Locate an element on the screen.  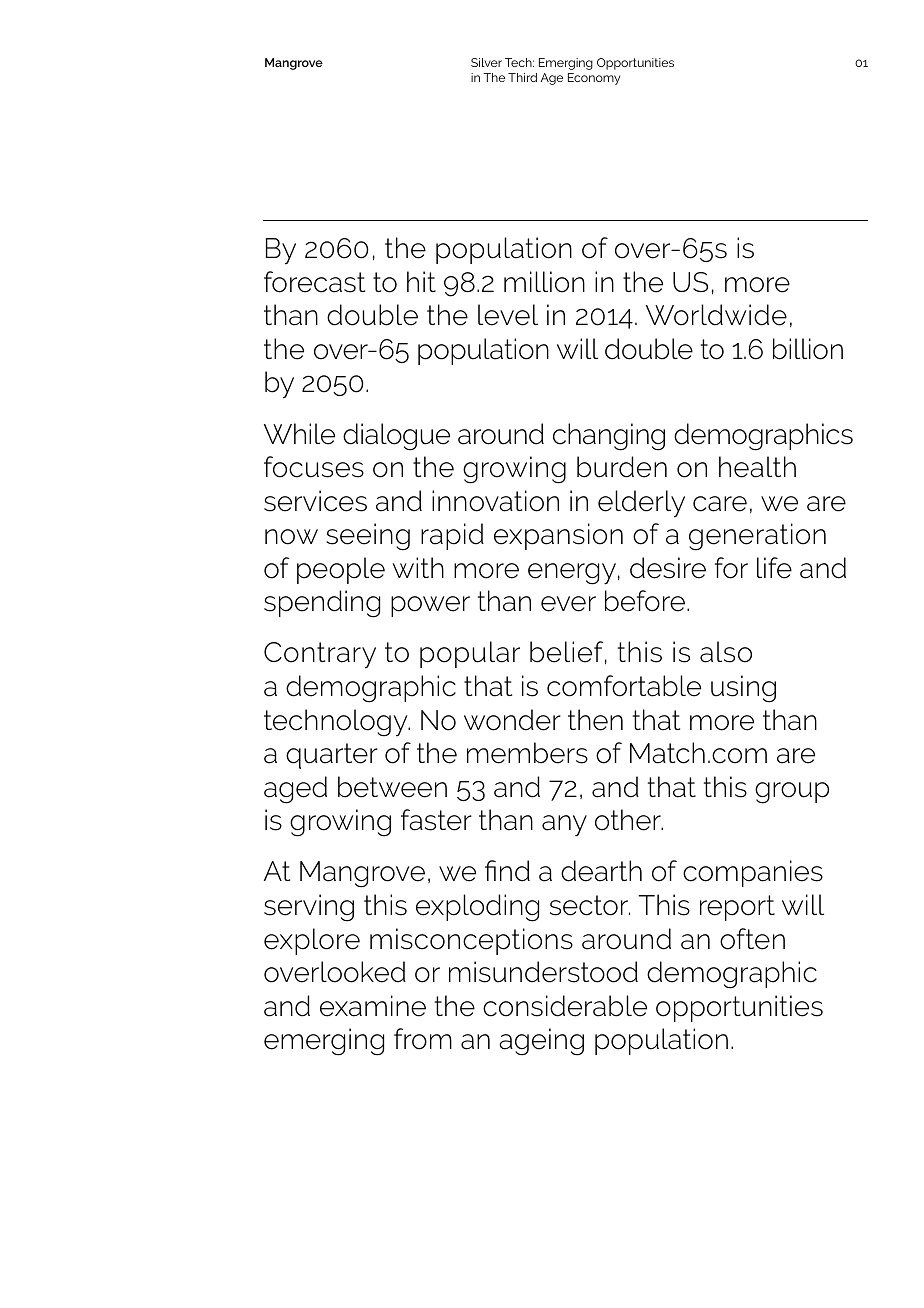
often is located at coordinates (752, 939).
